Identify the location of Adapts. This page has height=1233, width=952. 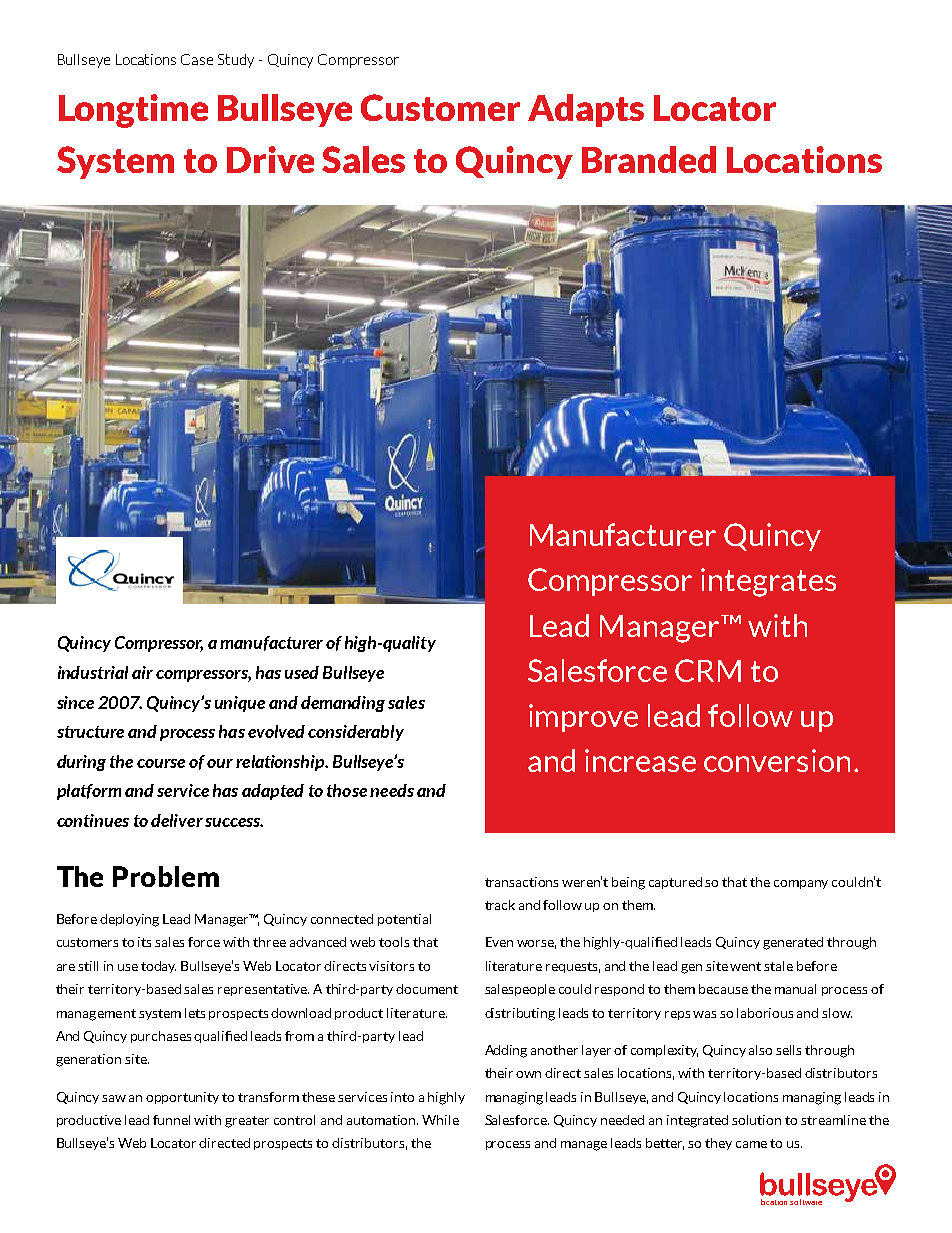
(586, 110).
